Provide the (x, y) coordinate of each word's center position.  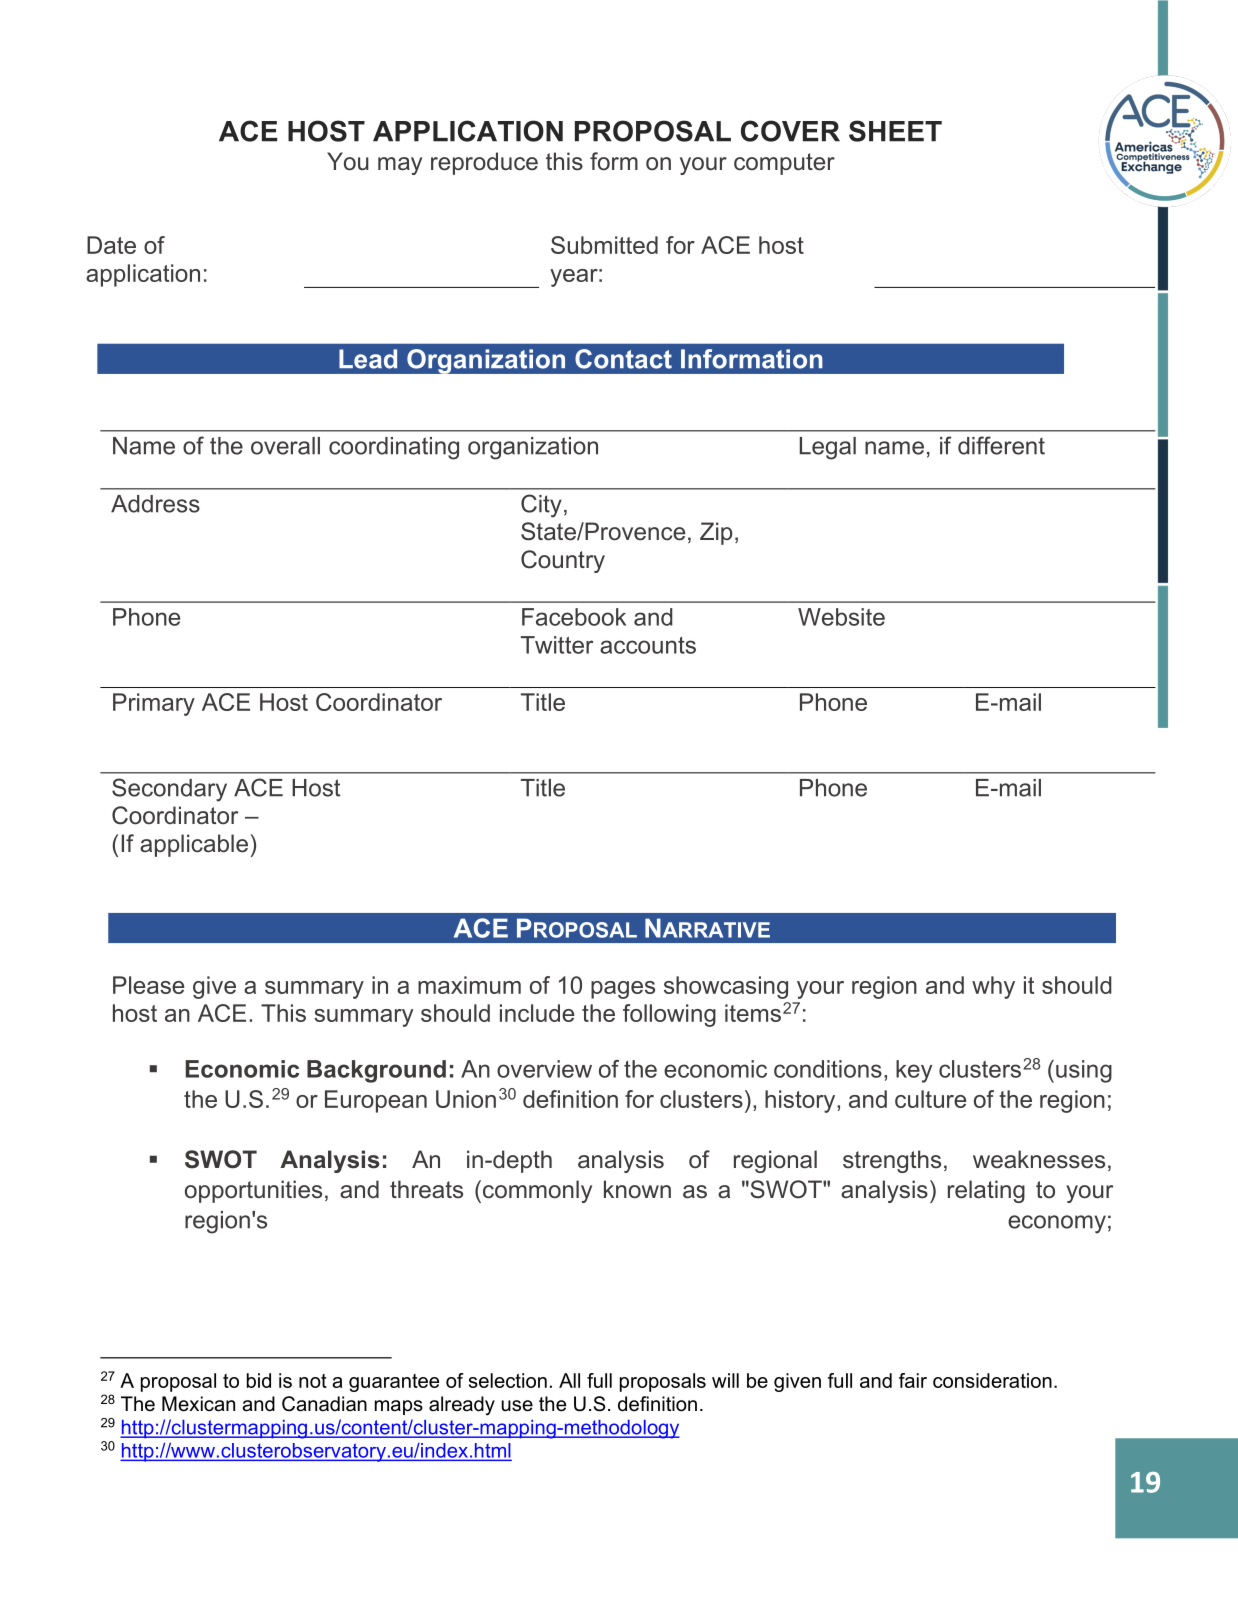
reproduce (484, 163)
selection (508, 1380)
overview (544, 1069)
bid (259, 1380)
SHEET (895, 131)
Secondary (169, 790)
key (914, 1071)
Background (376, 1071)
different (1001, 445)
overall (285, 446)
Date (111, 245)
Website (841, 617)
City (541, 506)
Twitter (557, 645)
